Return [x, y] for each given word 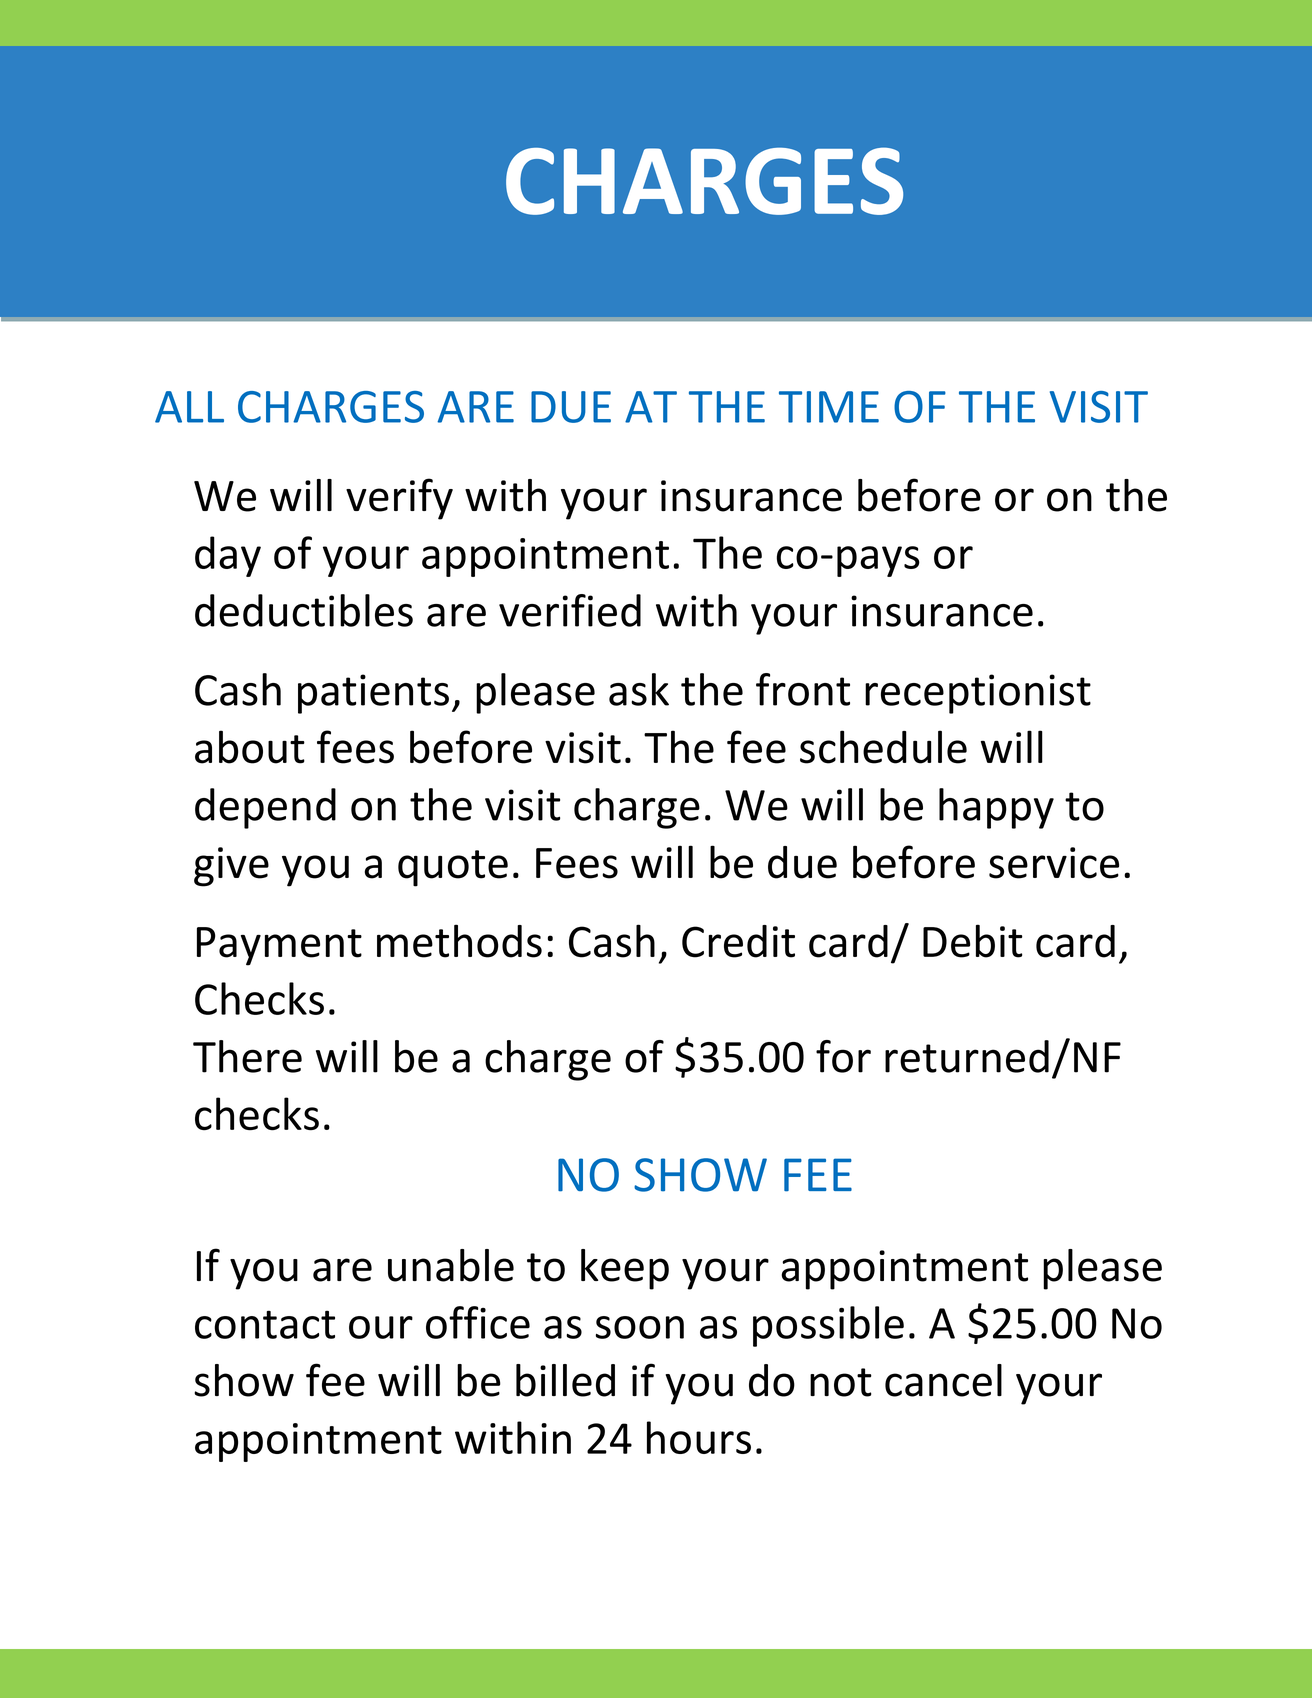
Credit [738, 941]
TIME [829, 407]
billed [565, 1380]
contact [265, 1324]
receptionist [978, 694]
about [250, 747]
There [247, 1056]
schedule [883, 747]
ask [639, 689]
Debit [973, 941]
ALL [189, 407]
